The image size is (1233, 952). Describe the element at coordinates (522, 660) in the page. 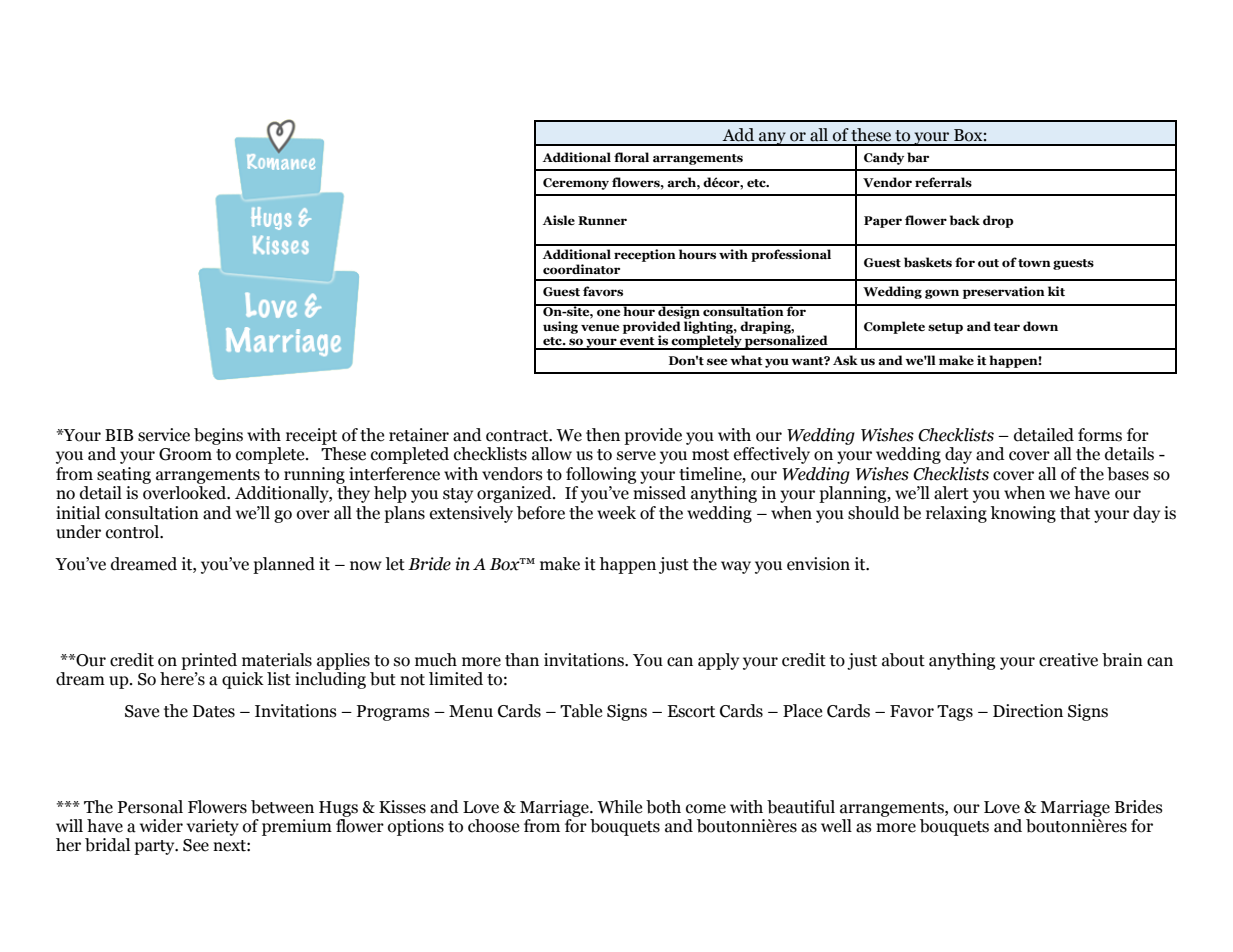

I see `than` at that location.
